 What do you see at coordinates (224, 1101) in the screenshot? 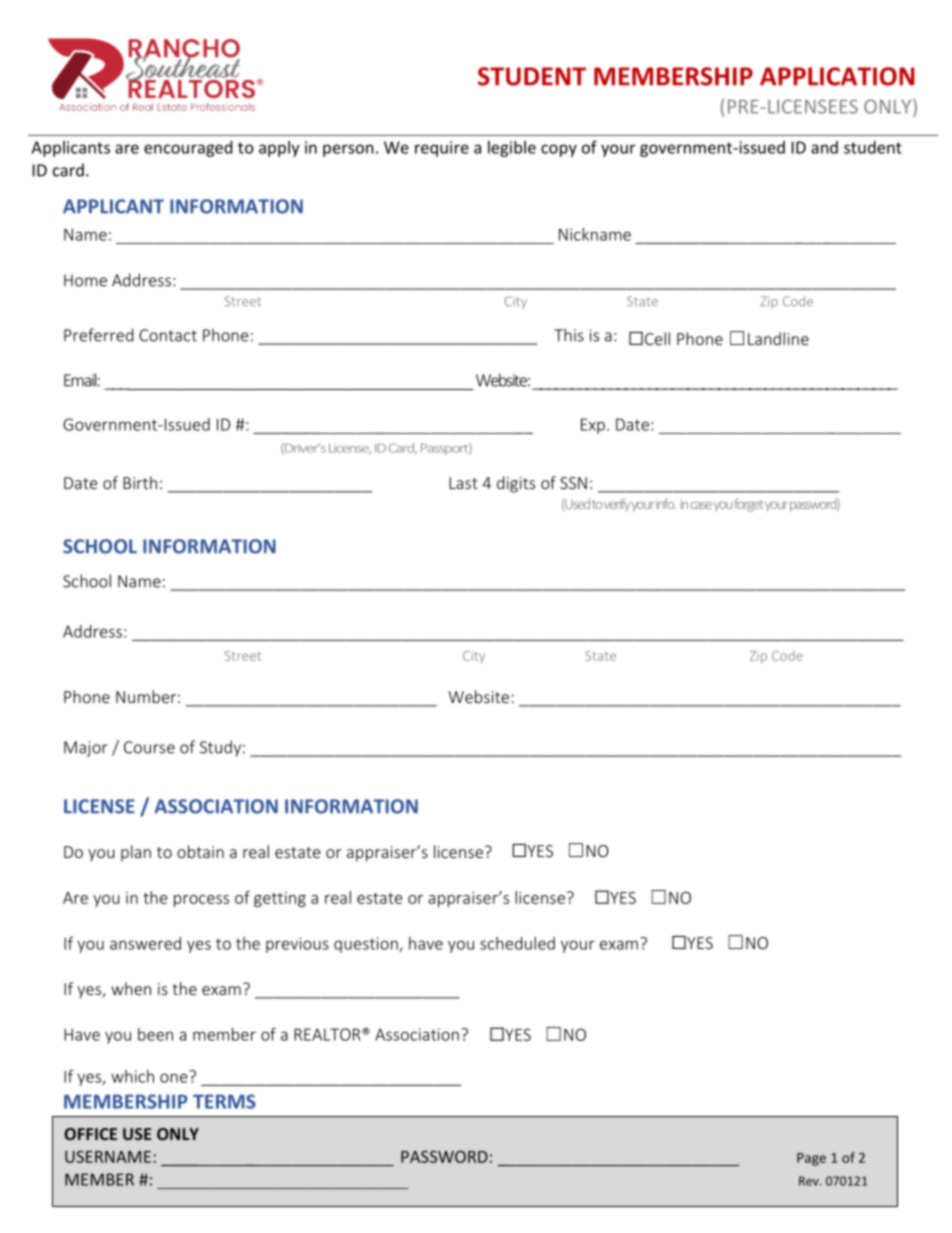
I see `TERMS` at bounding box center [224, 1101].
